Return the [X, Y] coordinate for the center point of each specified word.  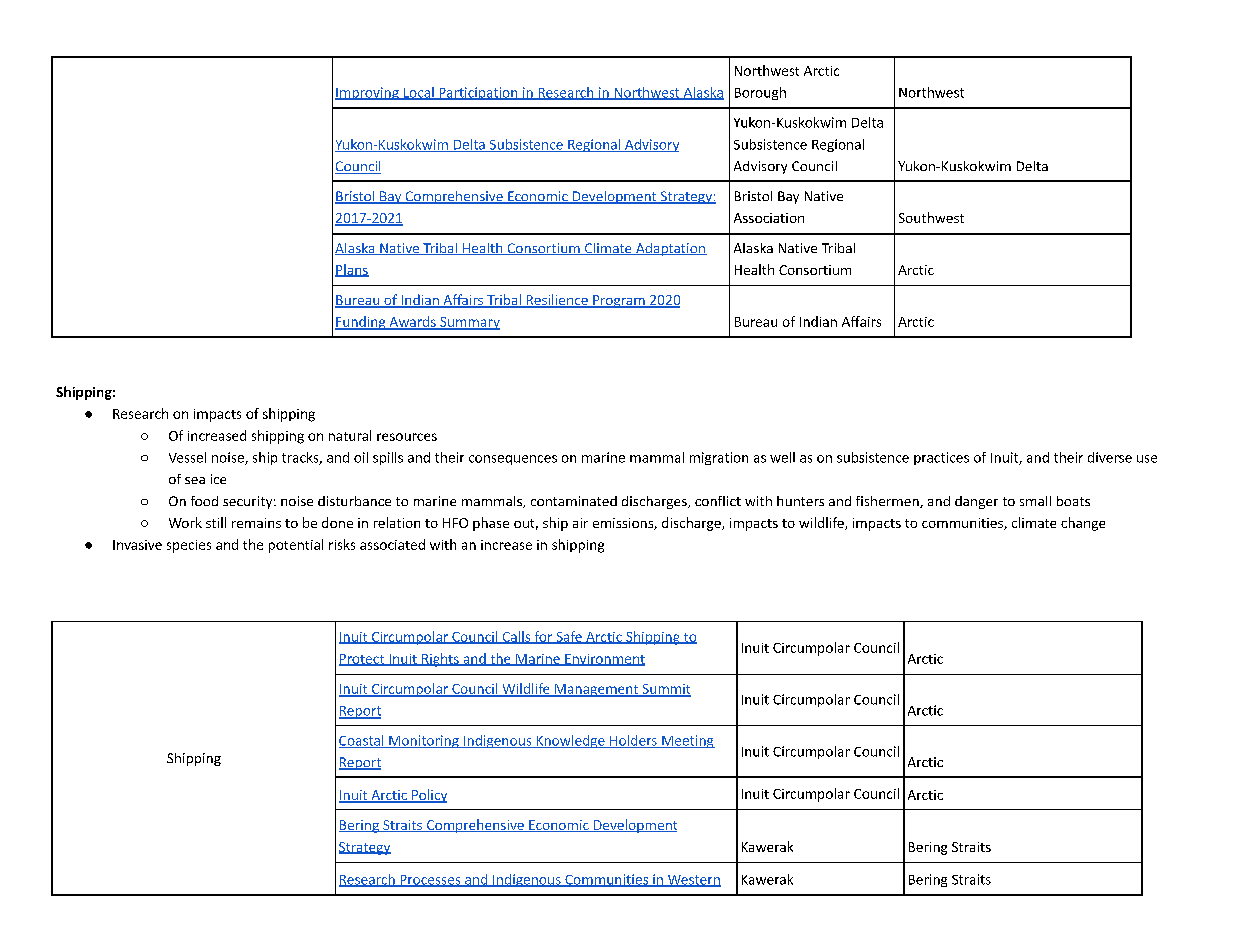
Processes [430, 881]
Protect [363, 660]
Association [769, 218]
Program [619, 301]
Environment [604, 660]
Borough [760, 93]
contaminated [574, 501]
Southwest [931, 217]
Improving [368, 93]
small [1035, 501]
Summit [665, 690]
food [204, 501]
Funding [361, 323]
